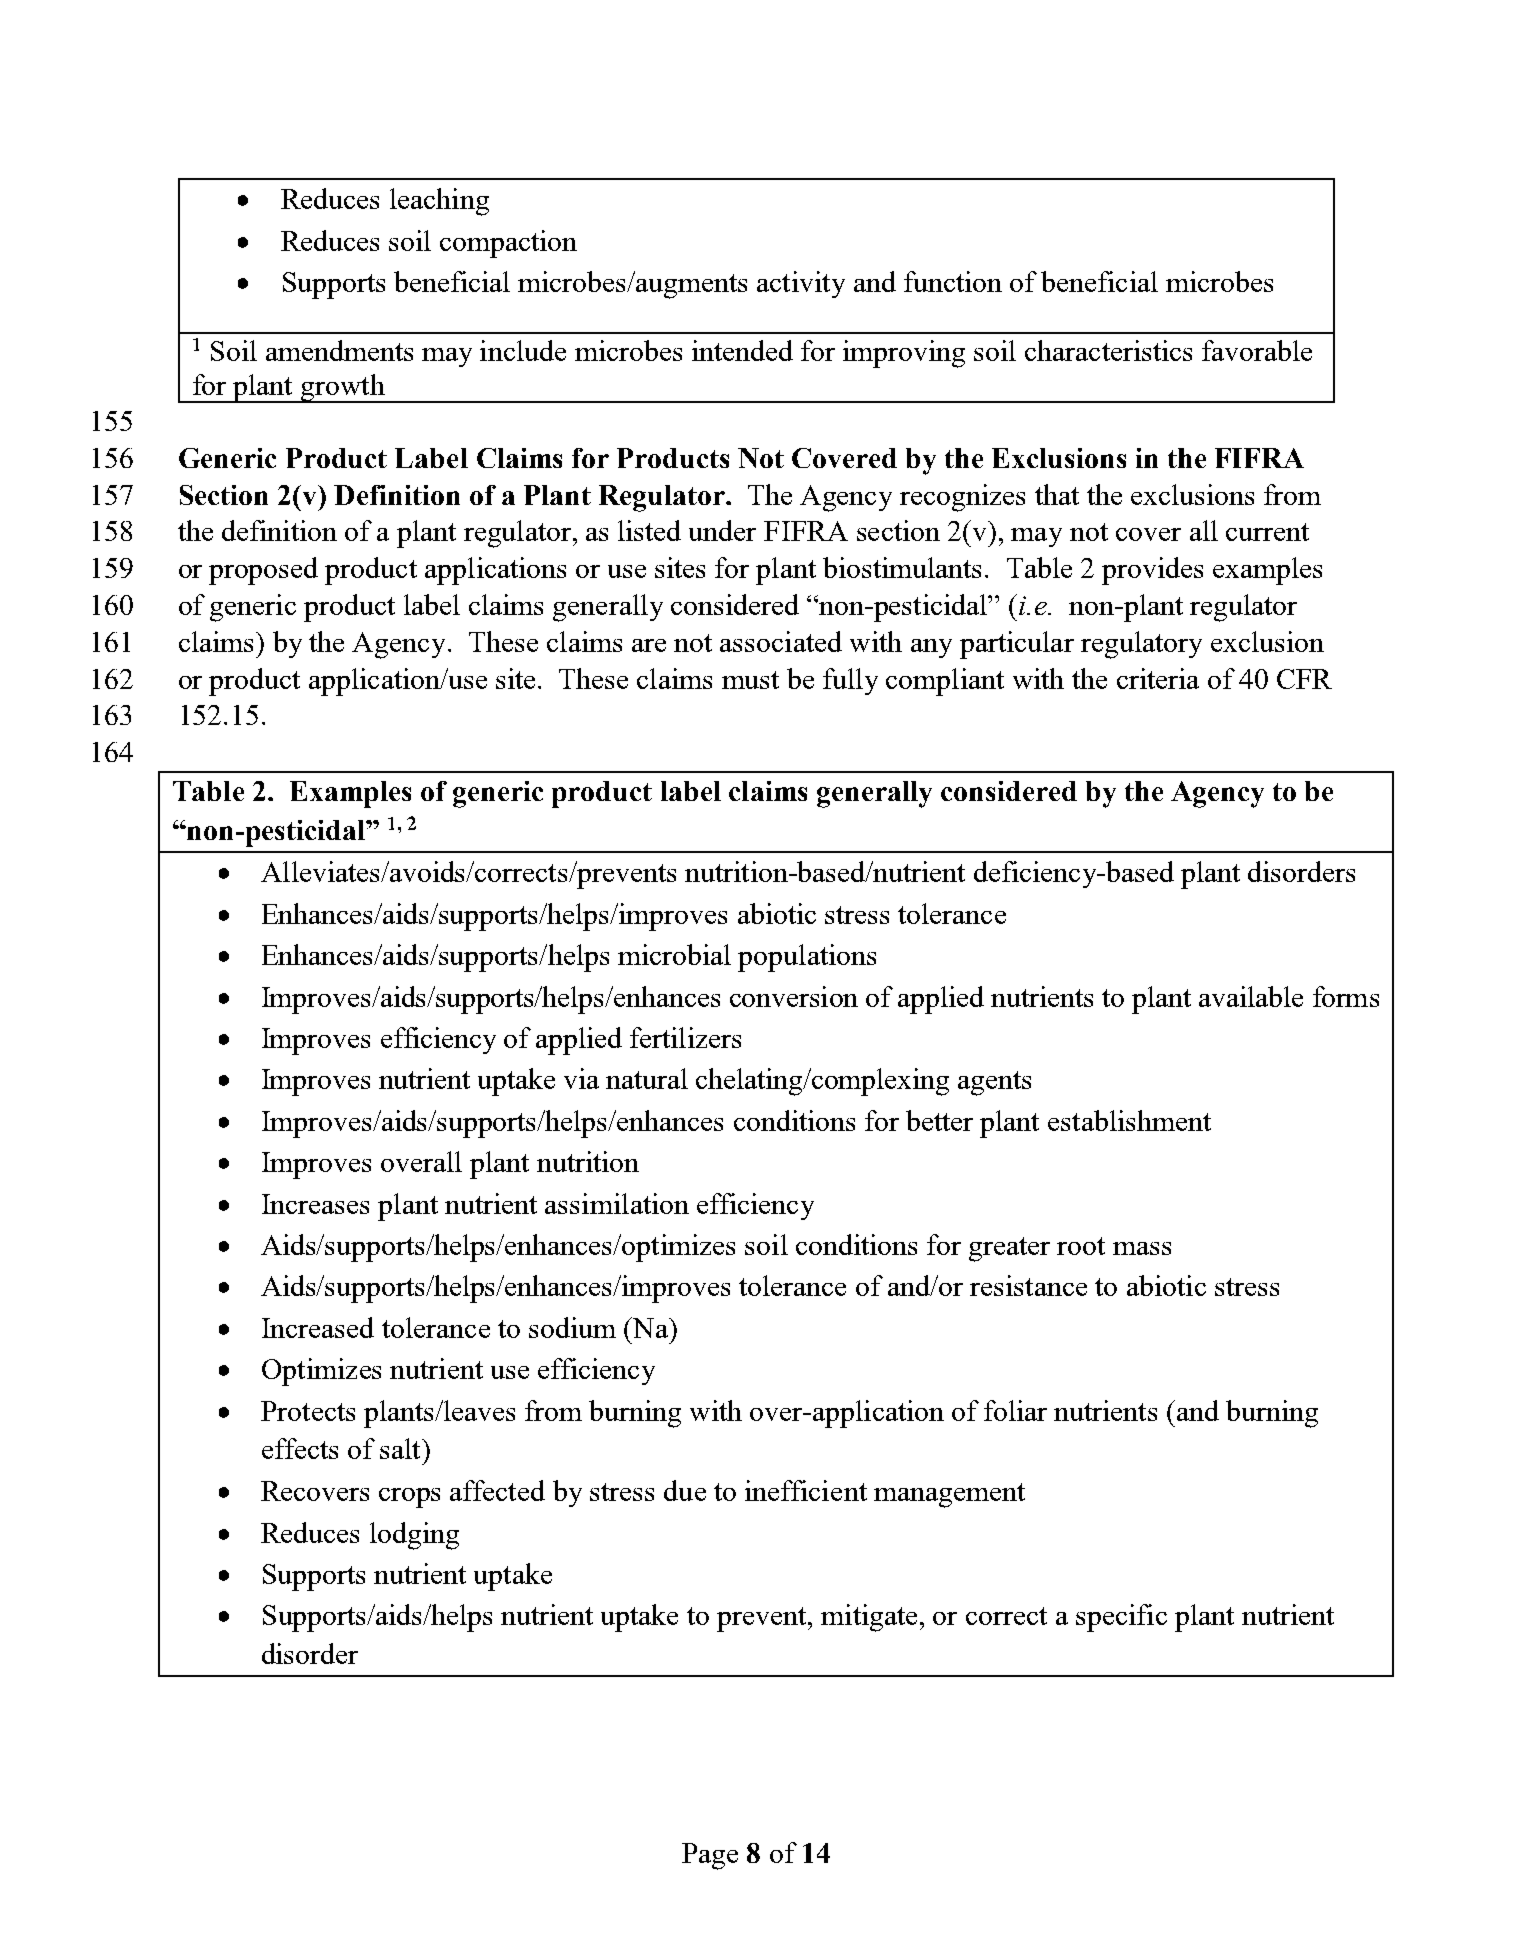  Describe the element at coordinates (401, 1448) in the screenshot. I see `salt` at that location.
